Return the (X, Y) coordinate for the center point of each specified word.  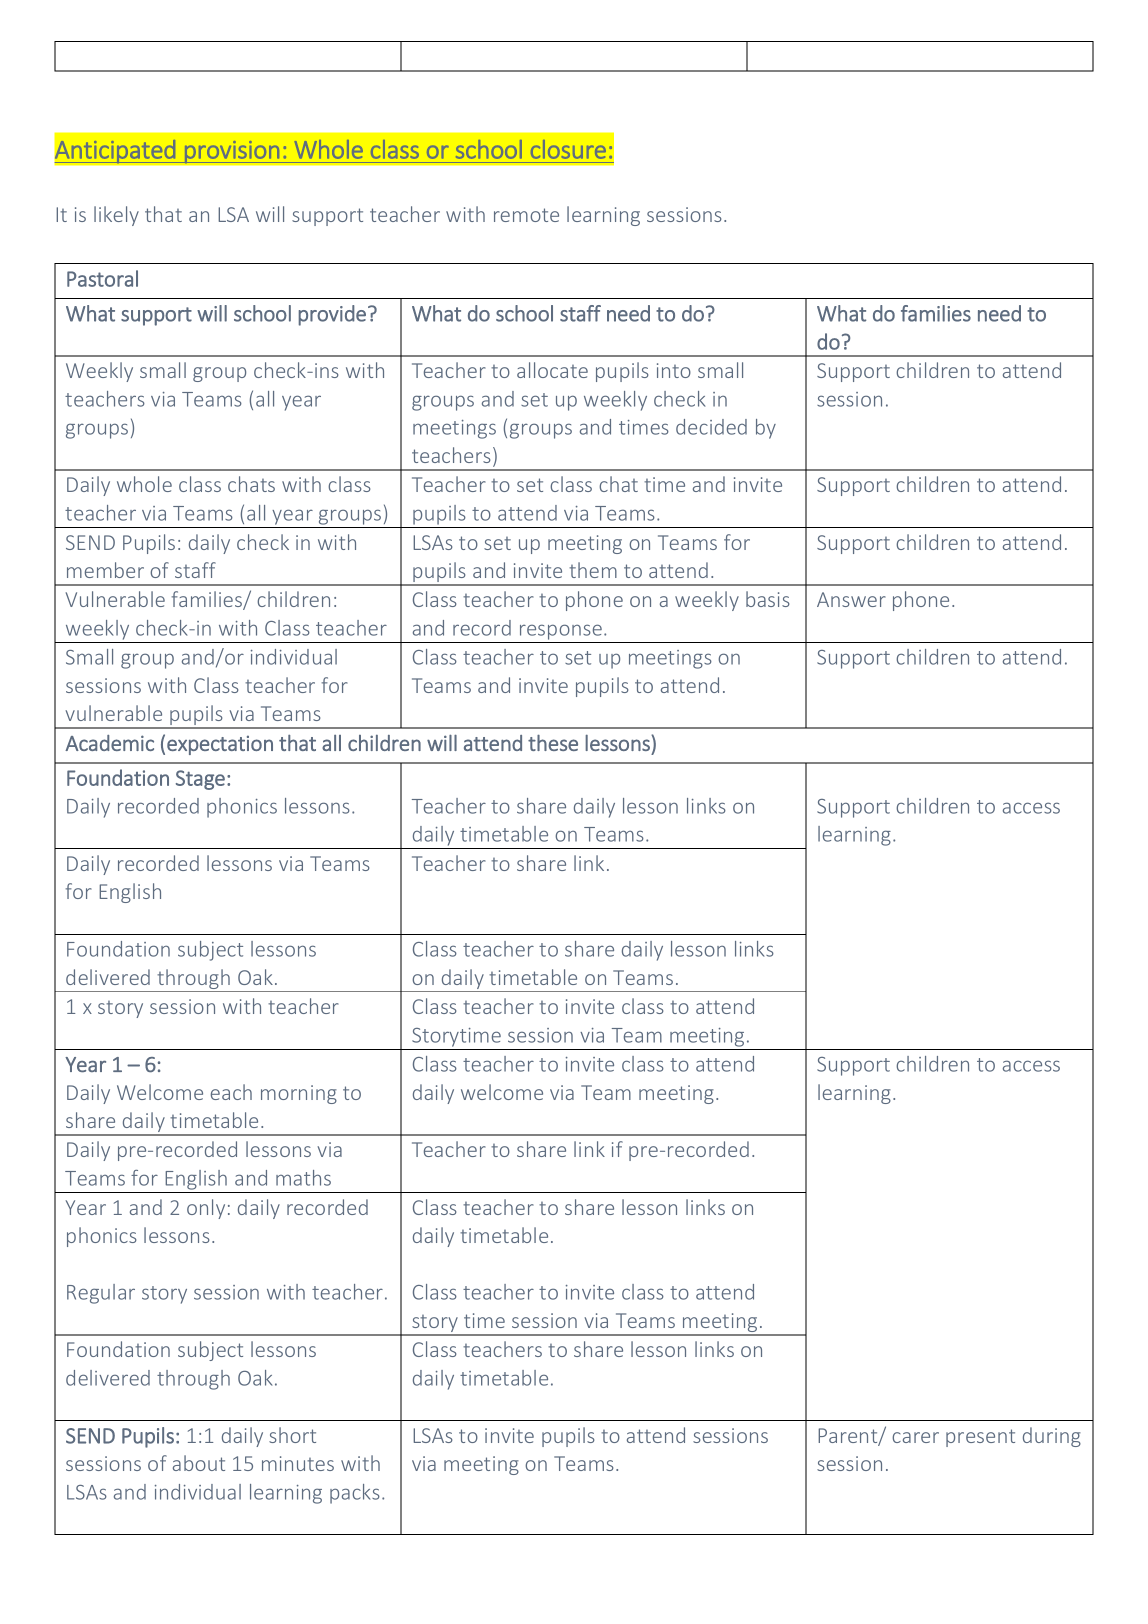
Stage (200, 780)
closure (568, 149)
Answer (851, 599)
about (199, 1463)
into (674, 370)
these (553, 743)
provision (232, 152)
